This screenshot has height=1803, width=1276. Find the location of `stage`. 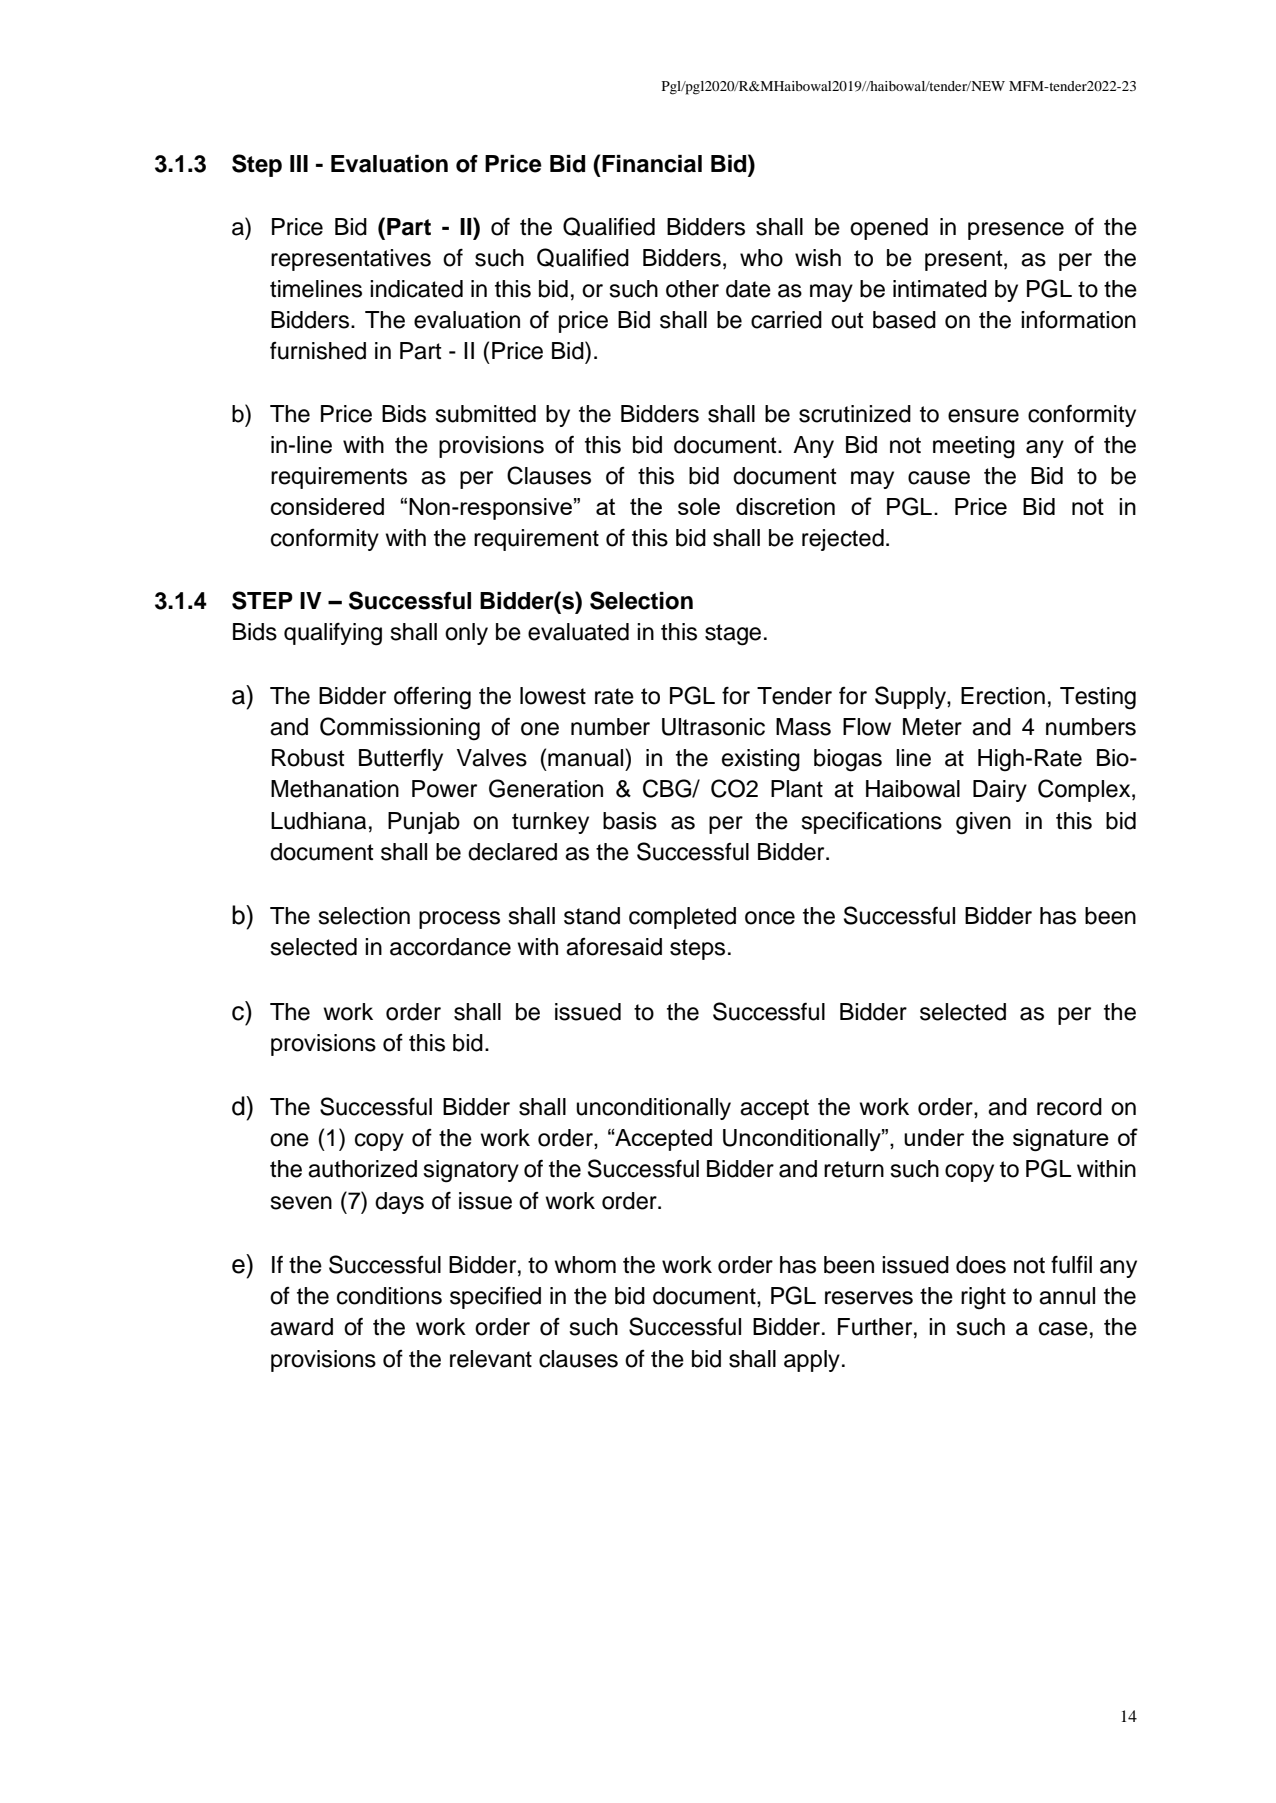

stage is located at coordinates (733, 635).
